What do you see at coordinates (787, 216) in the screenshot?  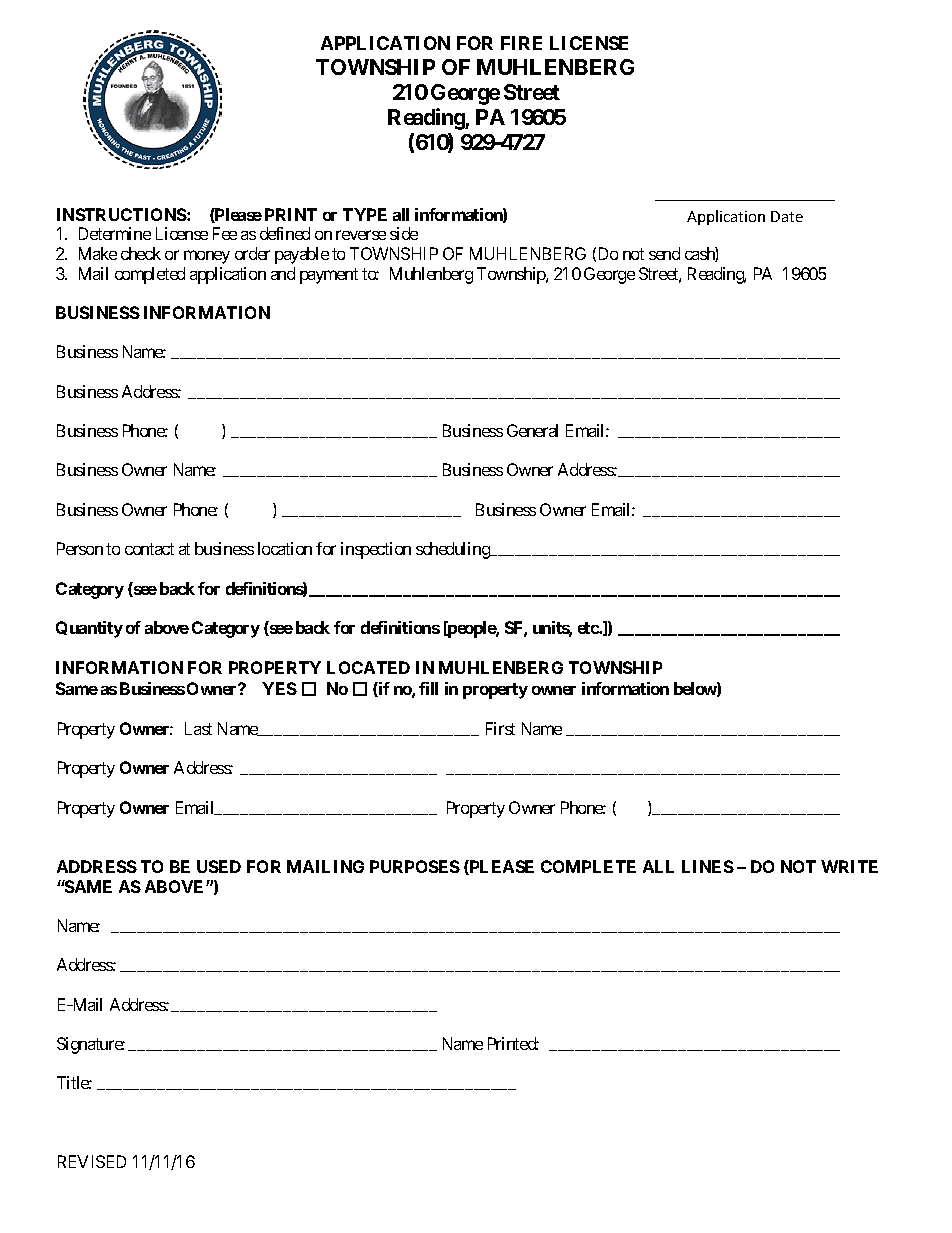 I see `Date` at bounding box center [787, 216].
